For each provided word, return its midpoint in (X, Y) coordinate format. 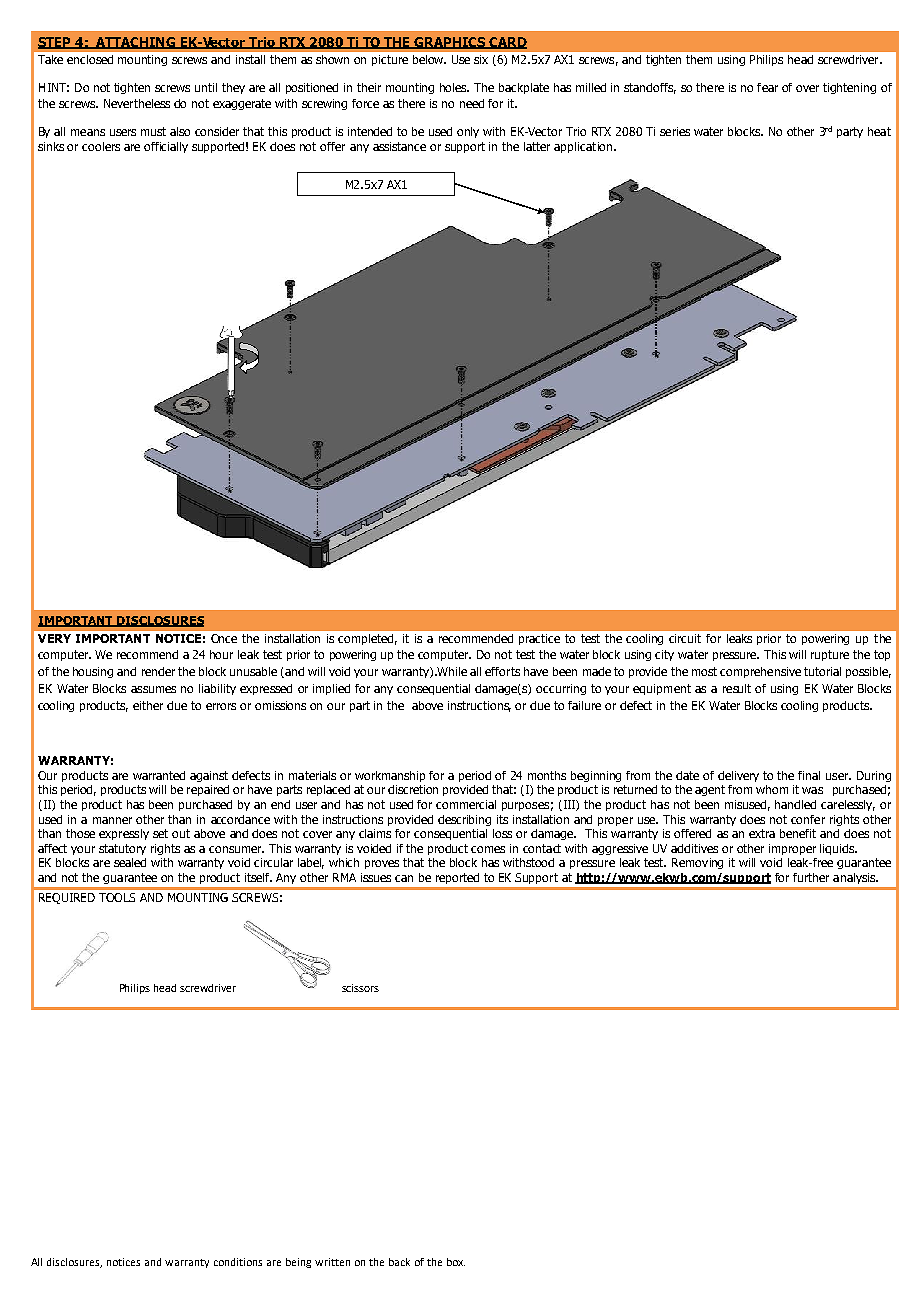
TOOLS (117, 897)
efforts (502, 671)
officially (166, 147)
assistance (399, 146)
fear (767, 87)
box (456, 1262)
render (158, 671)
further (811, 877)
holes (454, 87)
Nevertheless (137, 103)
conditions (238, 1262)
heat (879, 131)
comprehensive (760, 672)
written (332, 1262)
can (404, 878)
